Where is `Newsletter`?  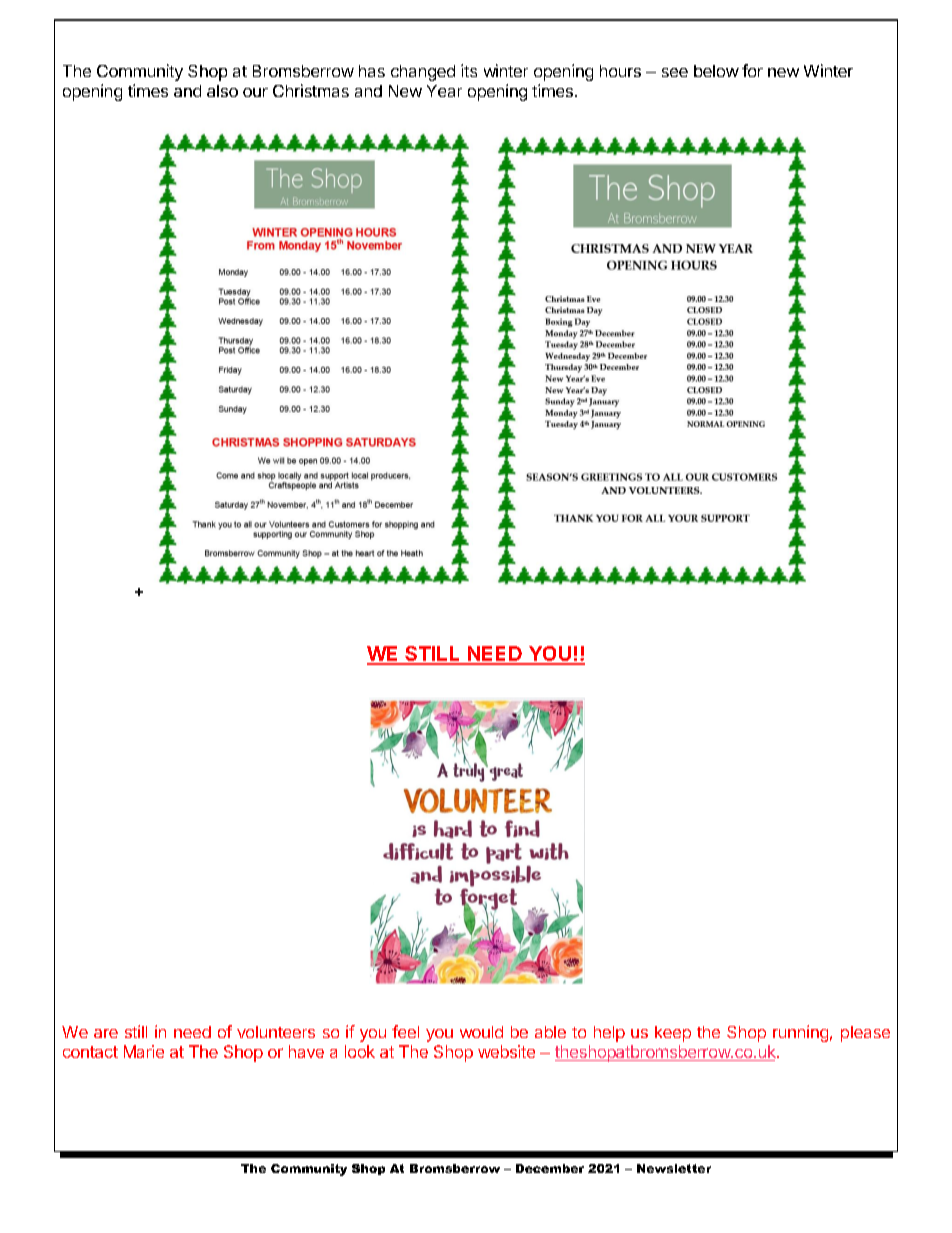
Newsletter is located at coordinates (674, 1168).
